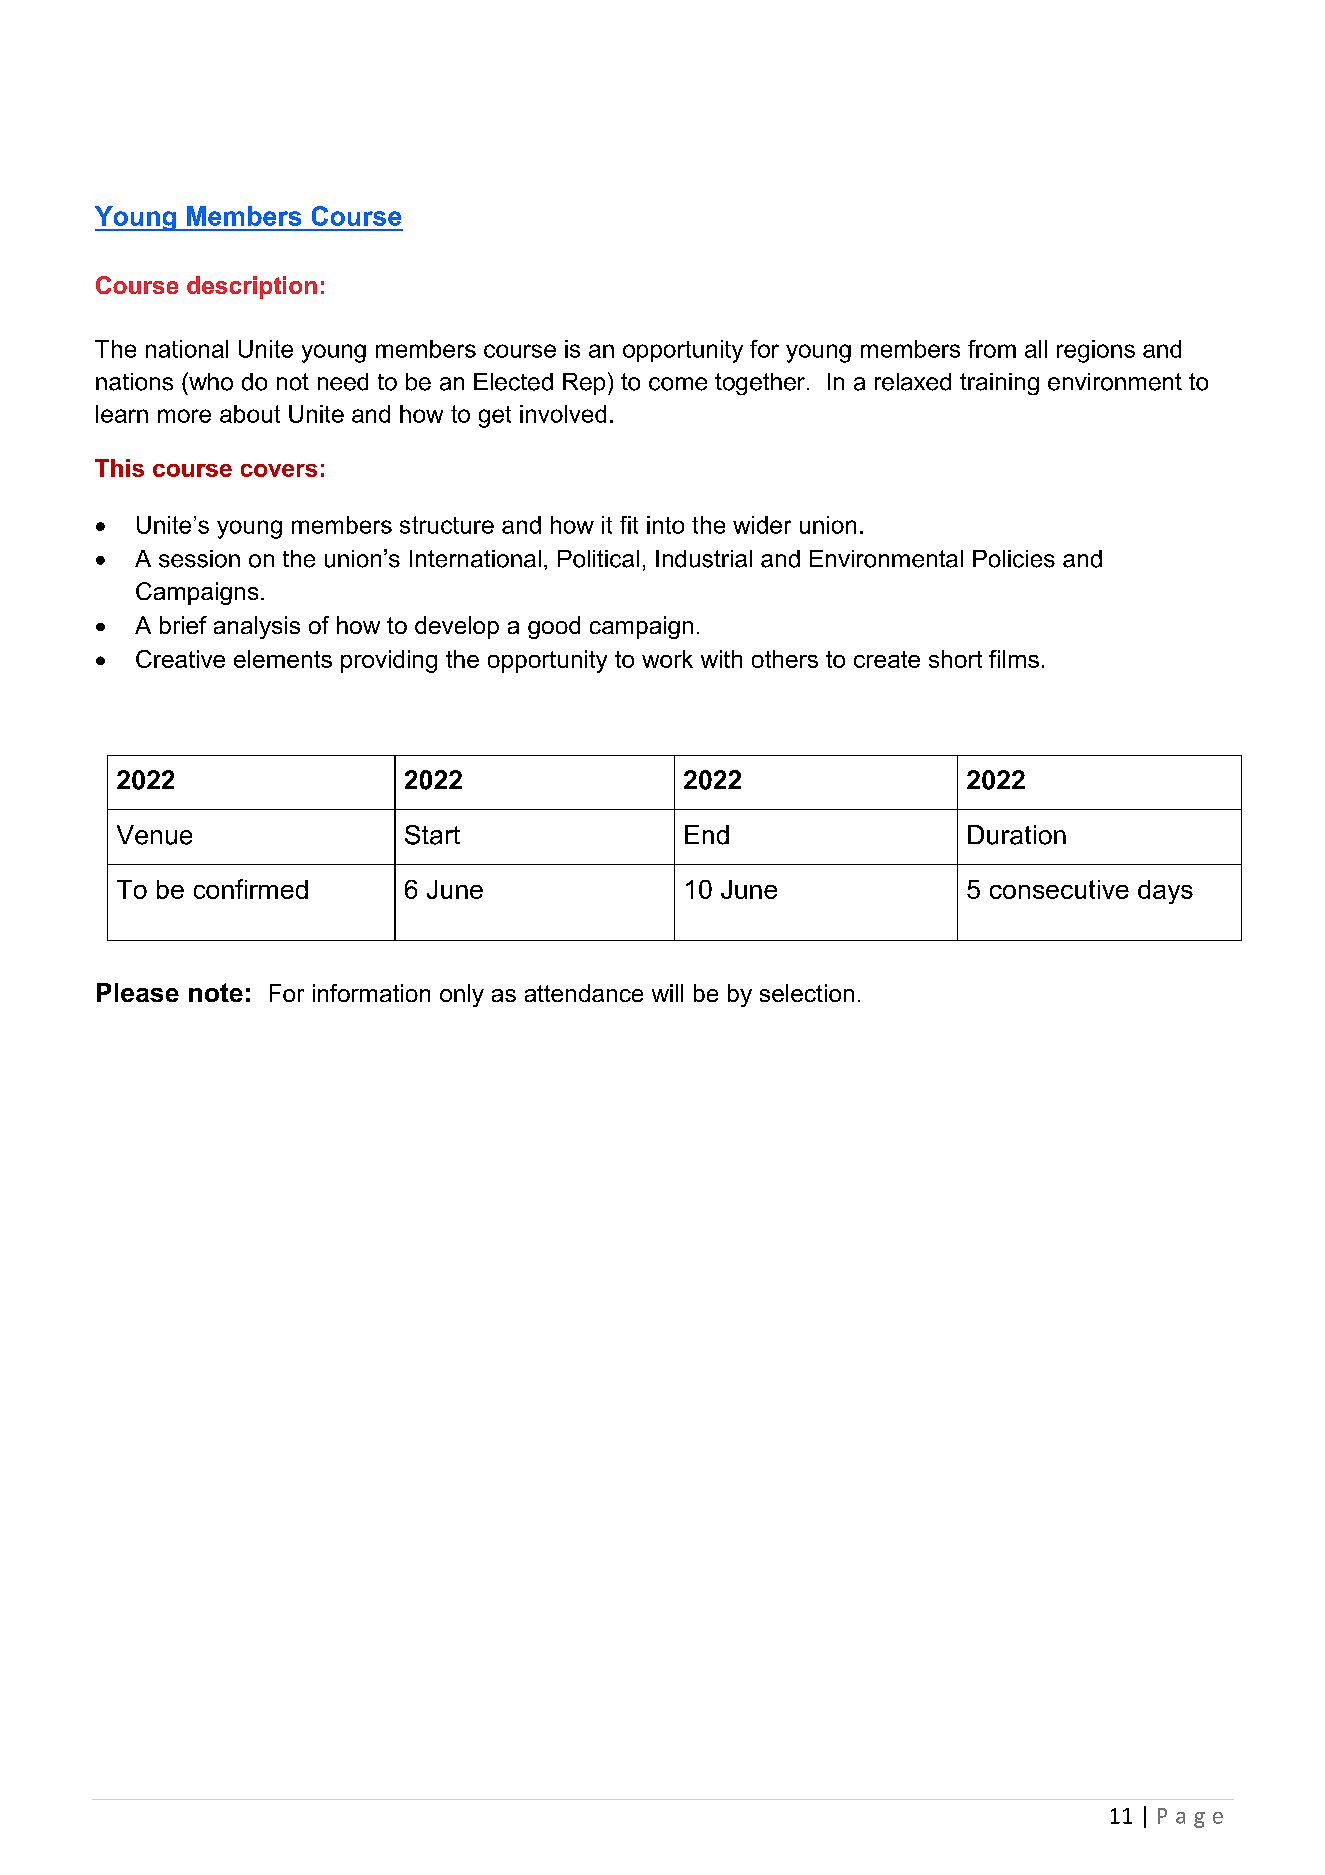 The height and width of the screenshot is (1875, 1325). What do you see at coordinates (216, 992) in the screenshot?
I see `note` at bounding box center [216, 992].
